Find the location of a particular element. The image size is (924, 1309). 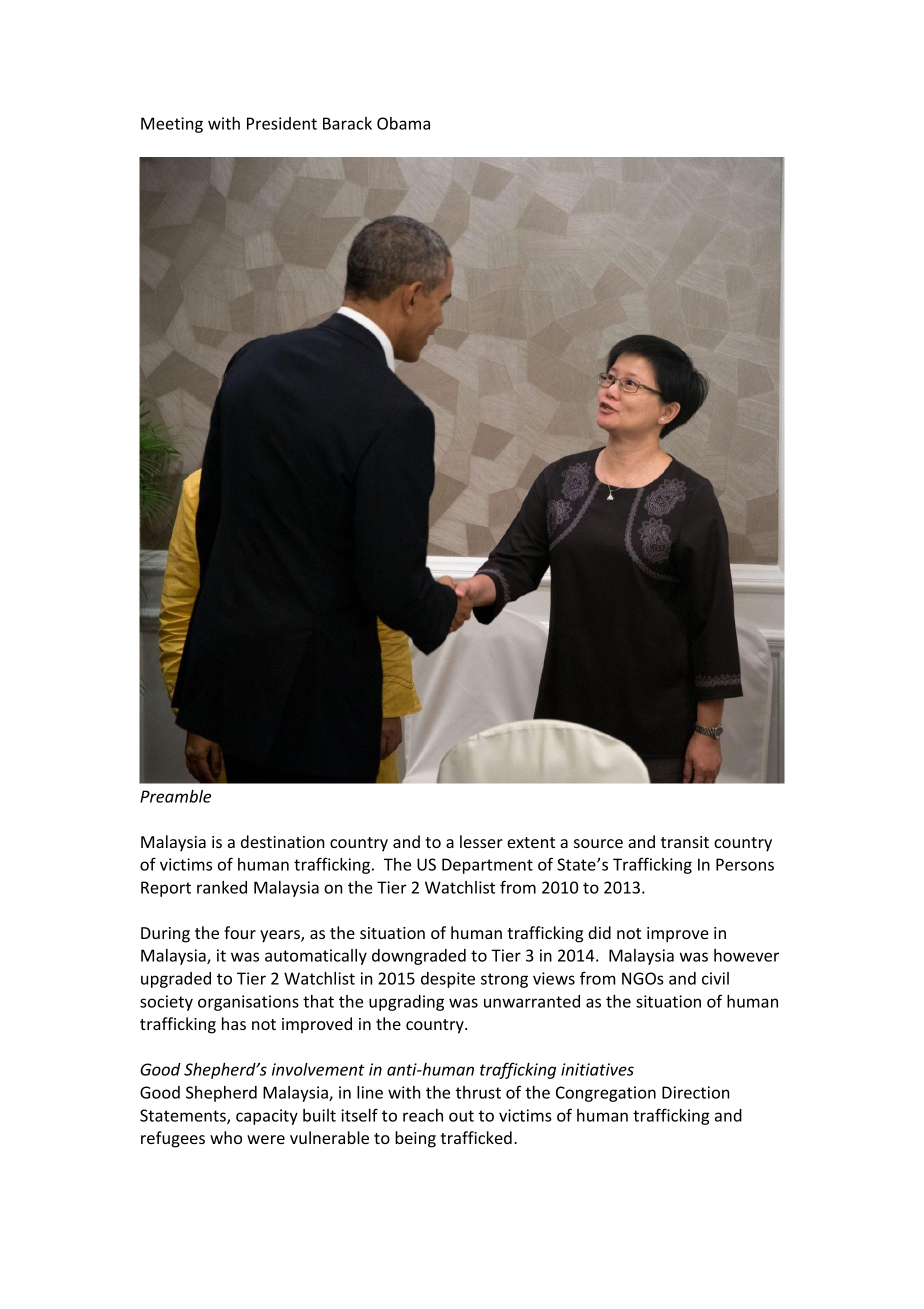

capacity is located at coordinates (267, 1117).
